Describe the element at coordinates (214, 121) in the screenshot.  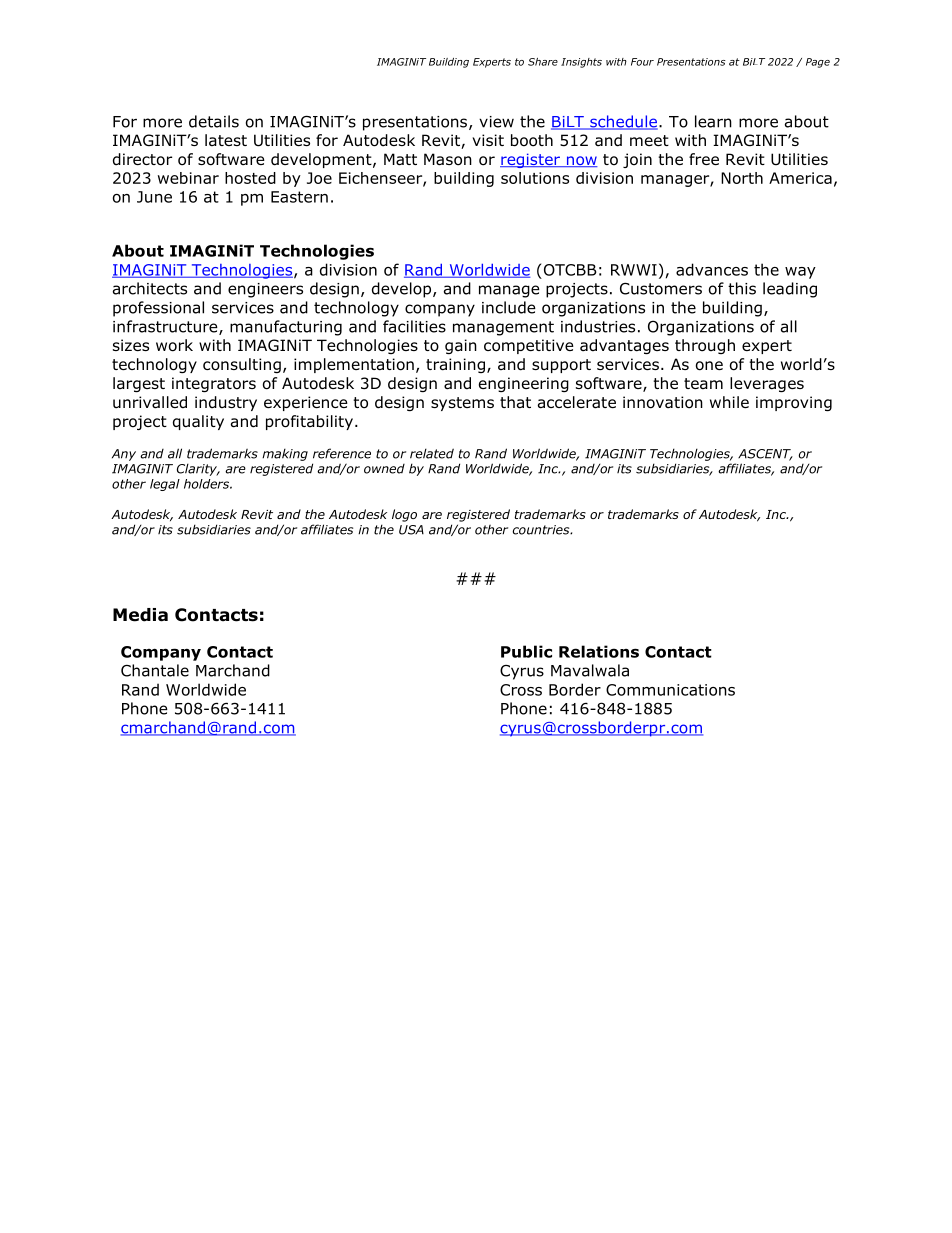
I see `details` at that location.
